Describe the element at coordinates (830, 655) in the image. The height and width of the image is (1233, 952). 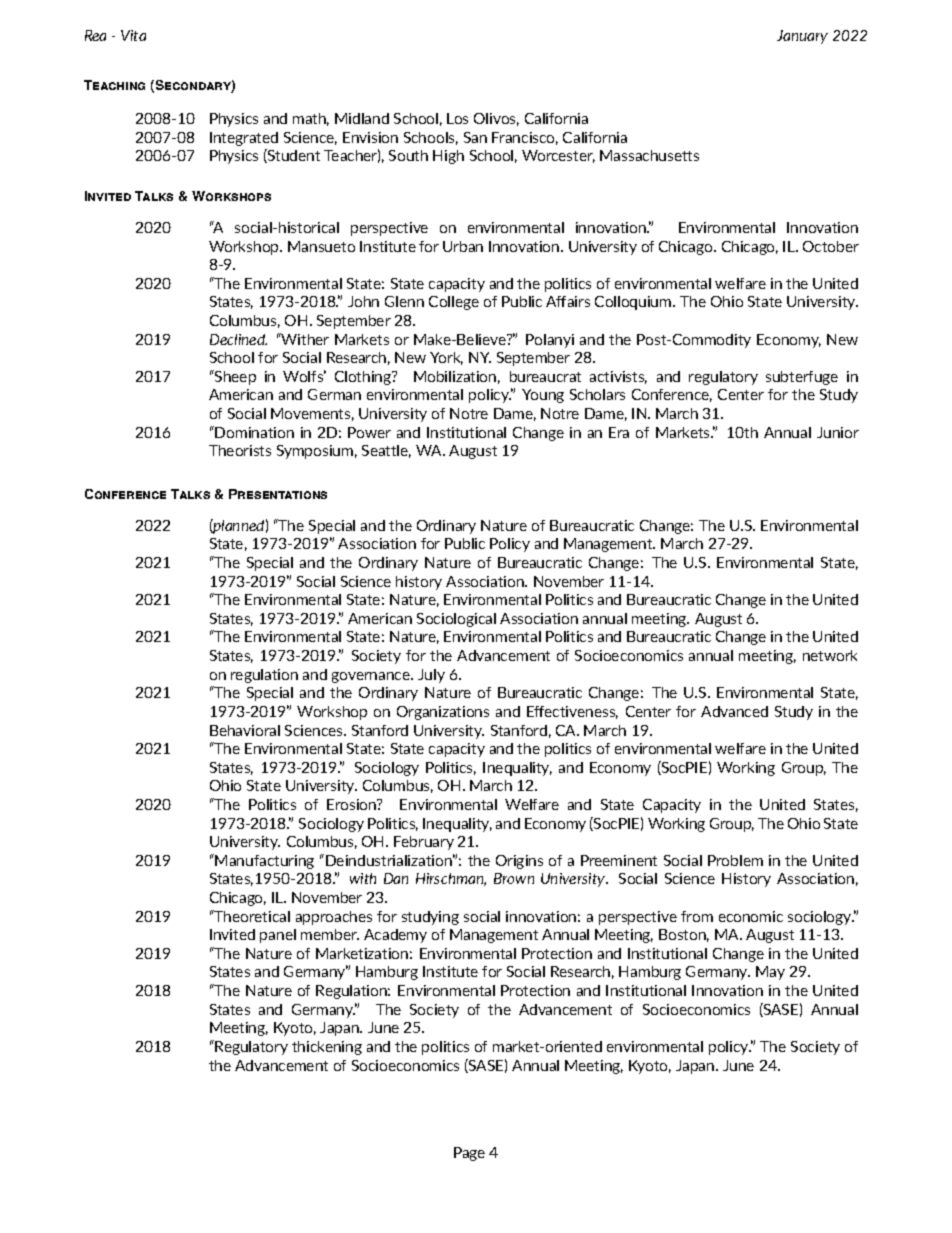
I see `network` at that location.
